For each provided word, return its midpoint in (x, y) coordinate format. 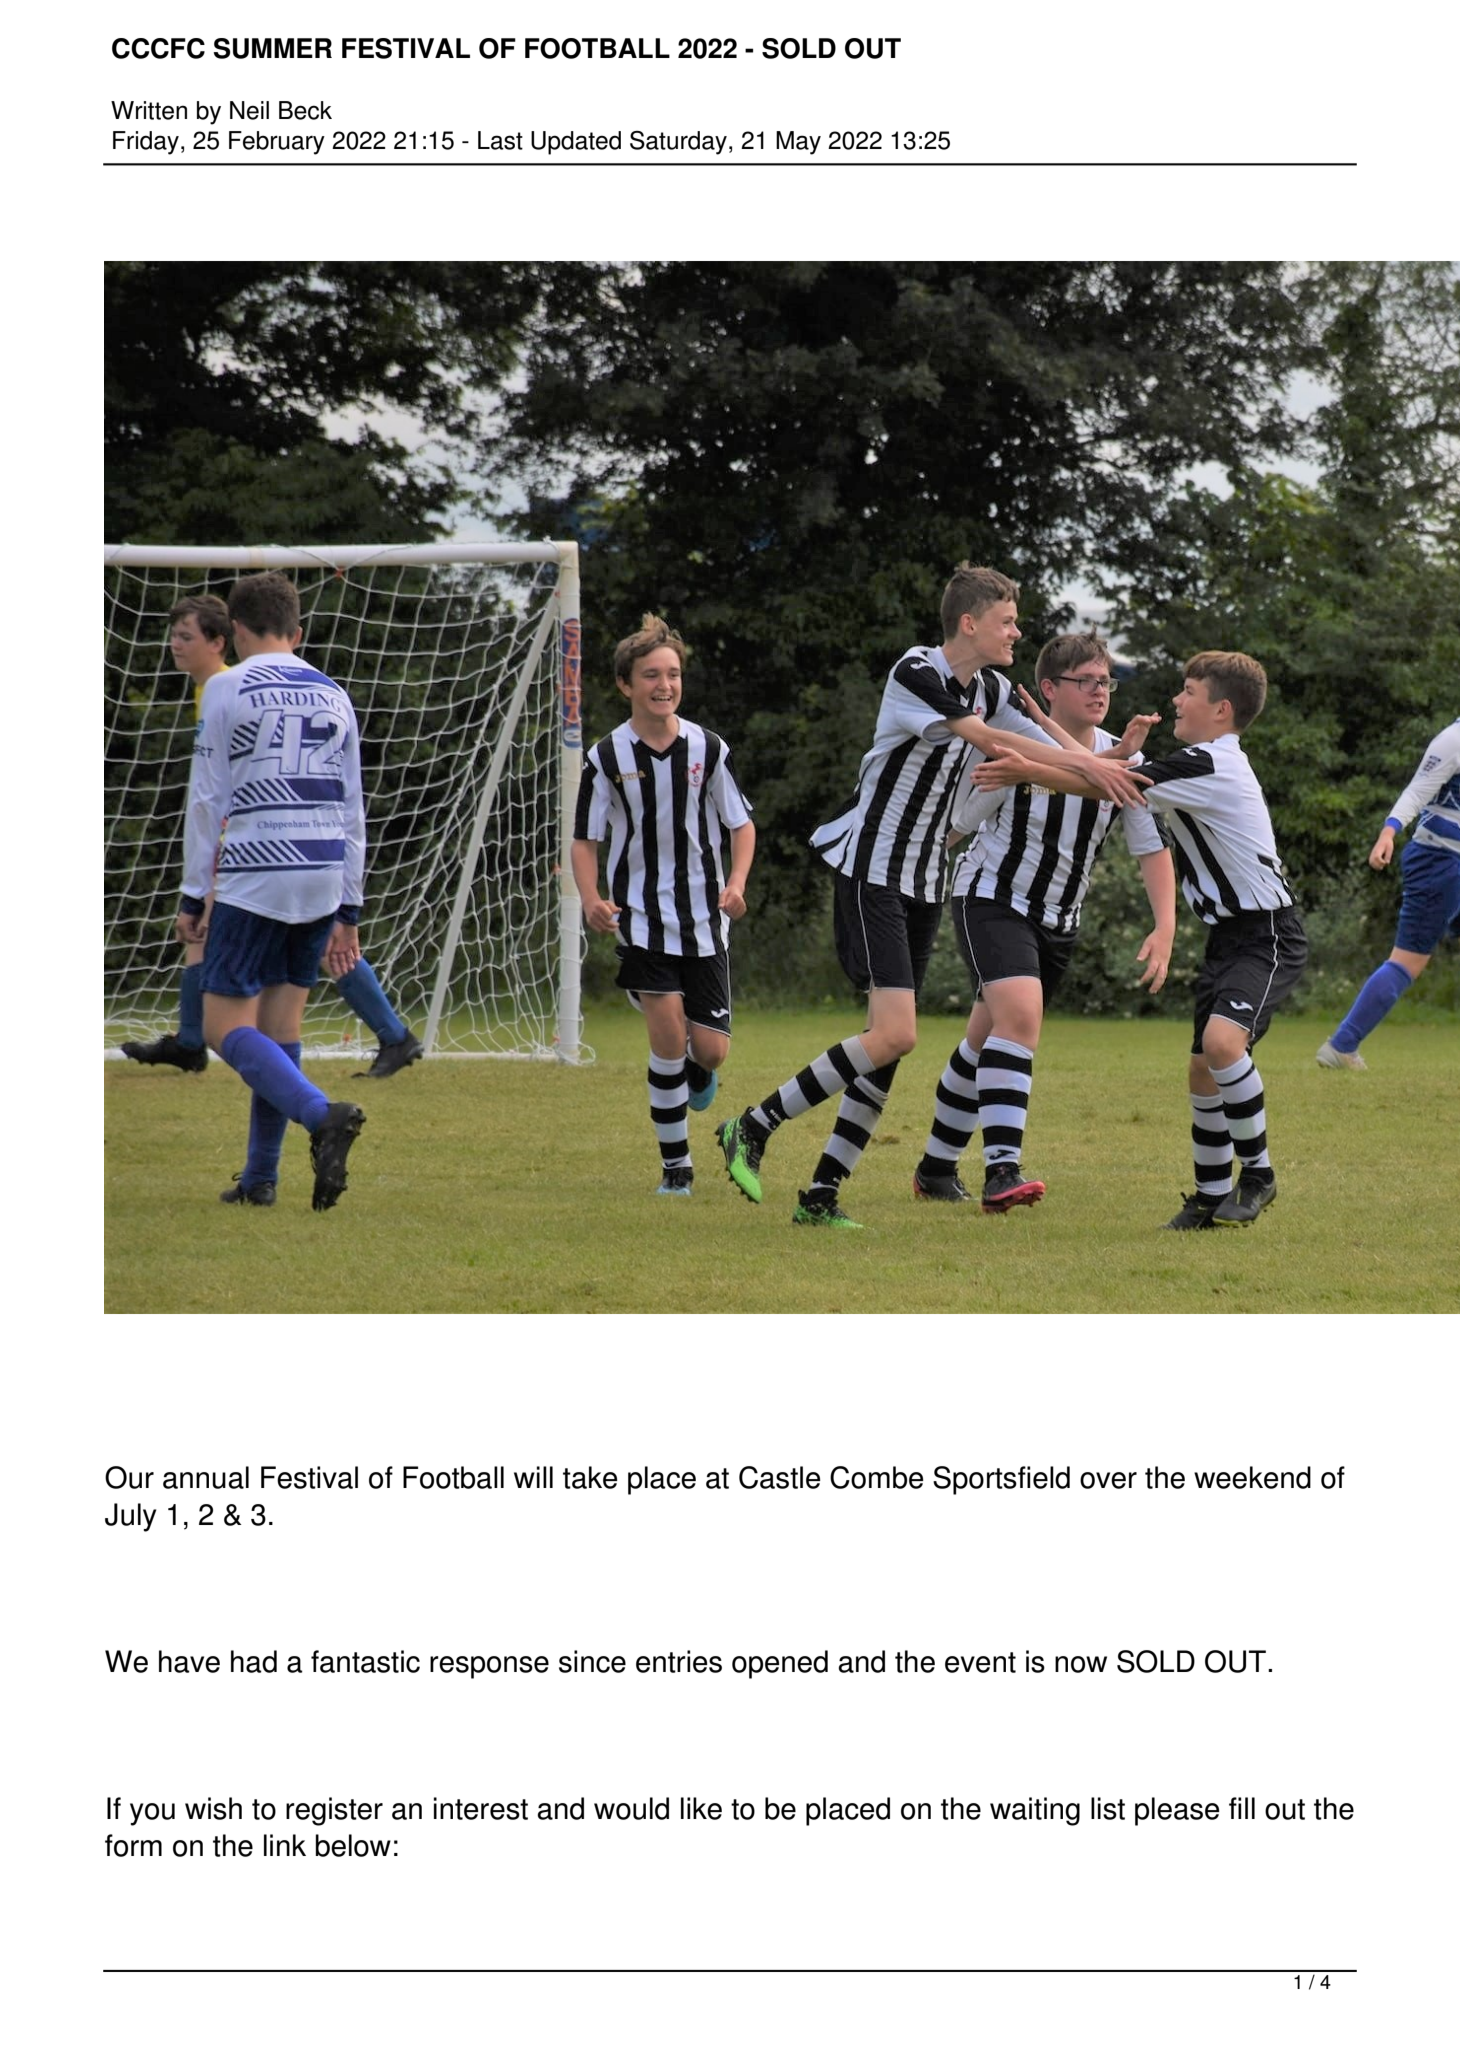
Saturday (678, 143)
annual (206, 1477)
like (701, 1808)
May (798, 143)
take (590, 1477)
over (1108, 1480)
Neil (249, 110)
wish (213, 1808)
